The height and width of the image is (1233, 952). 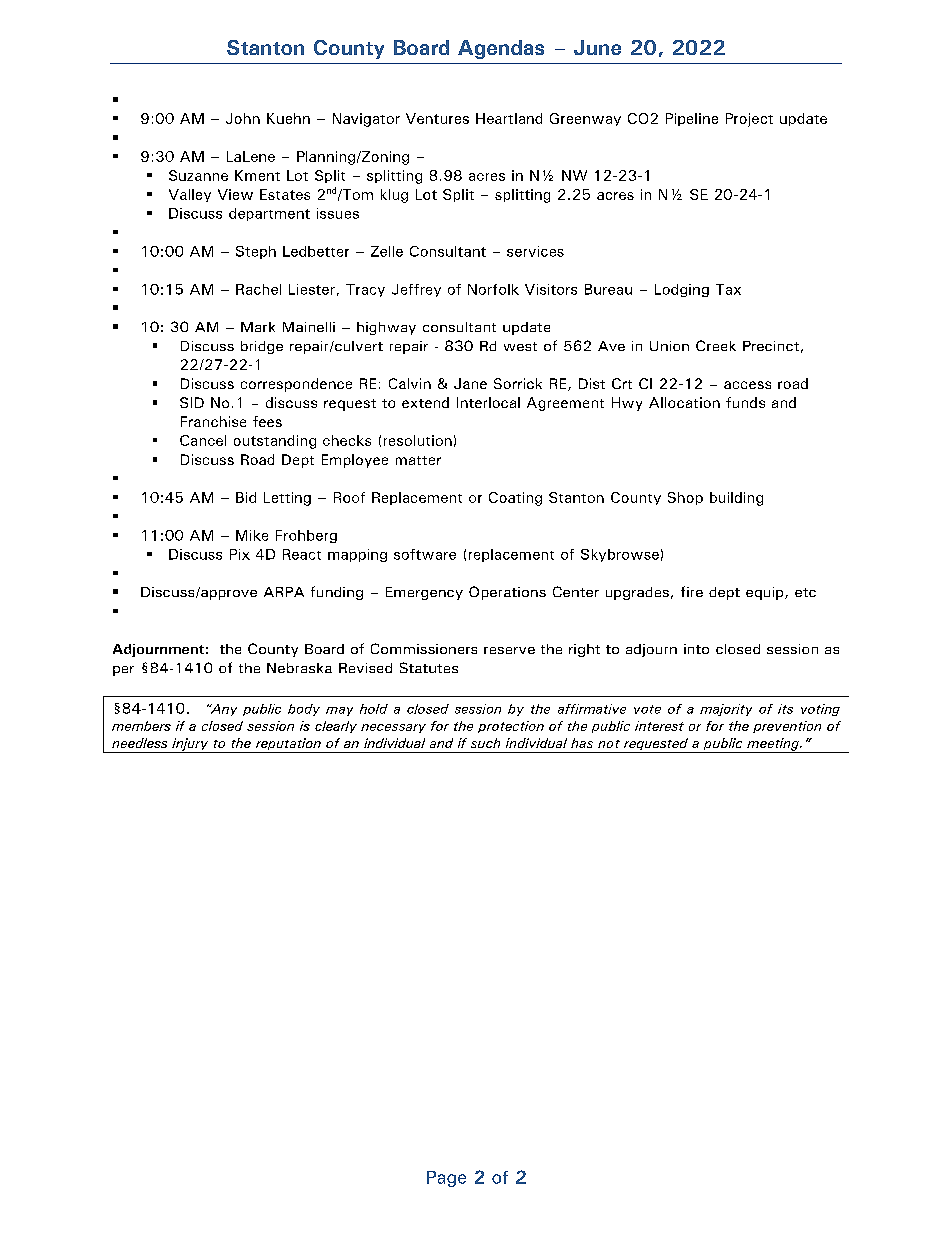 I want to click on Coating, so click(x=515, y=499).
